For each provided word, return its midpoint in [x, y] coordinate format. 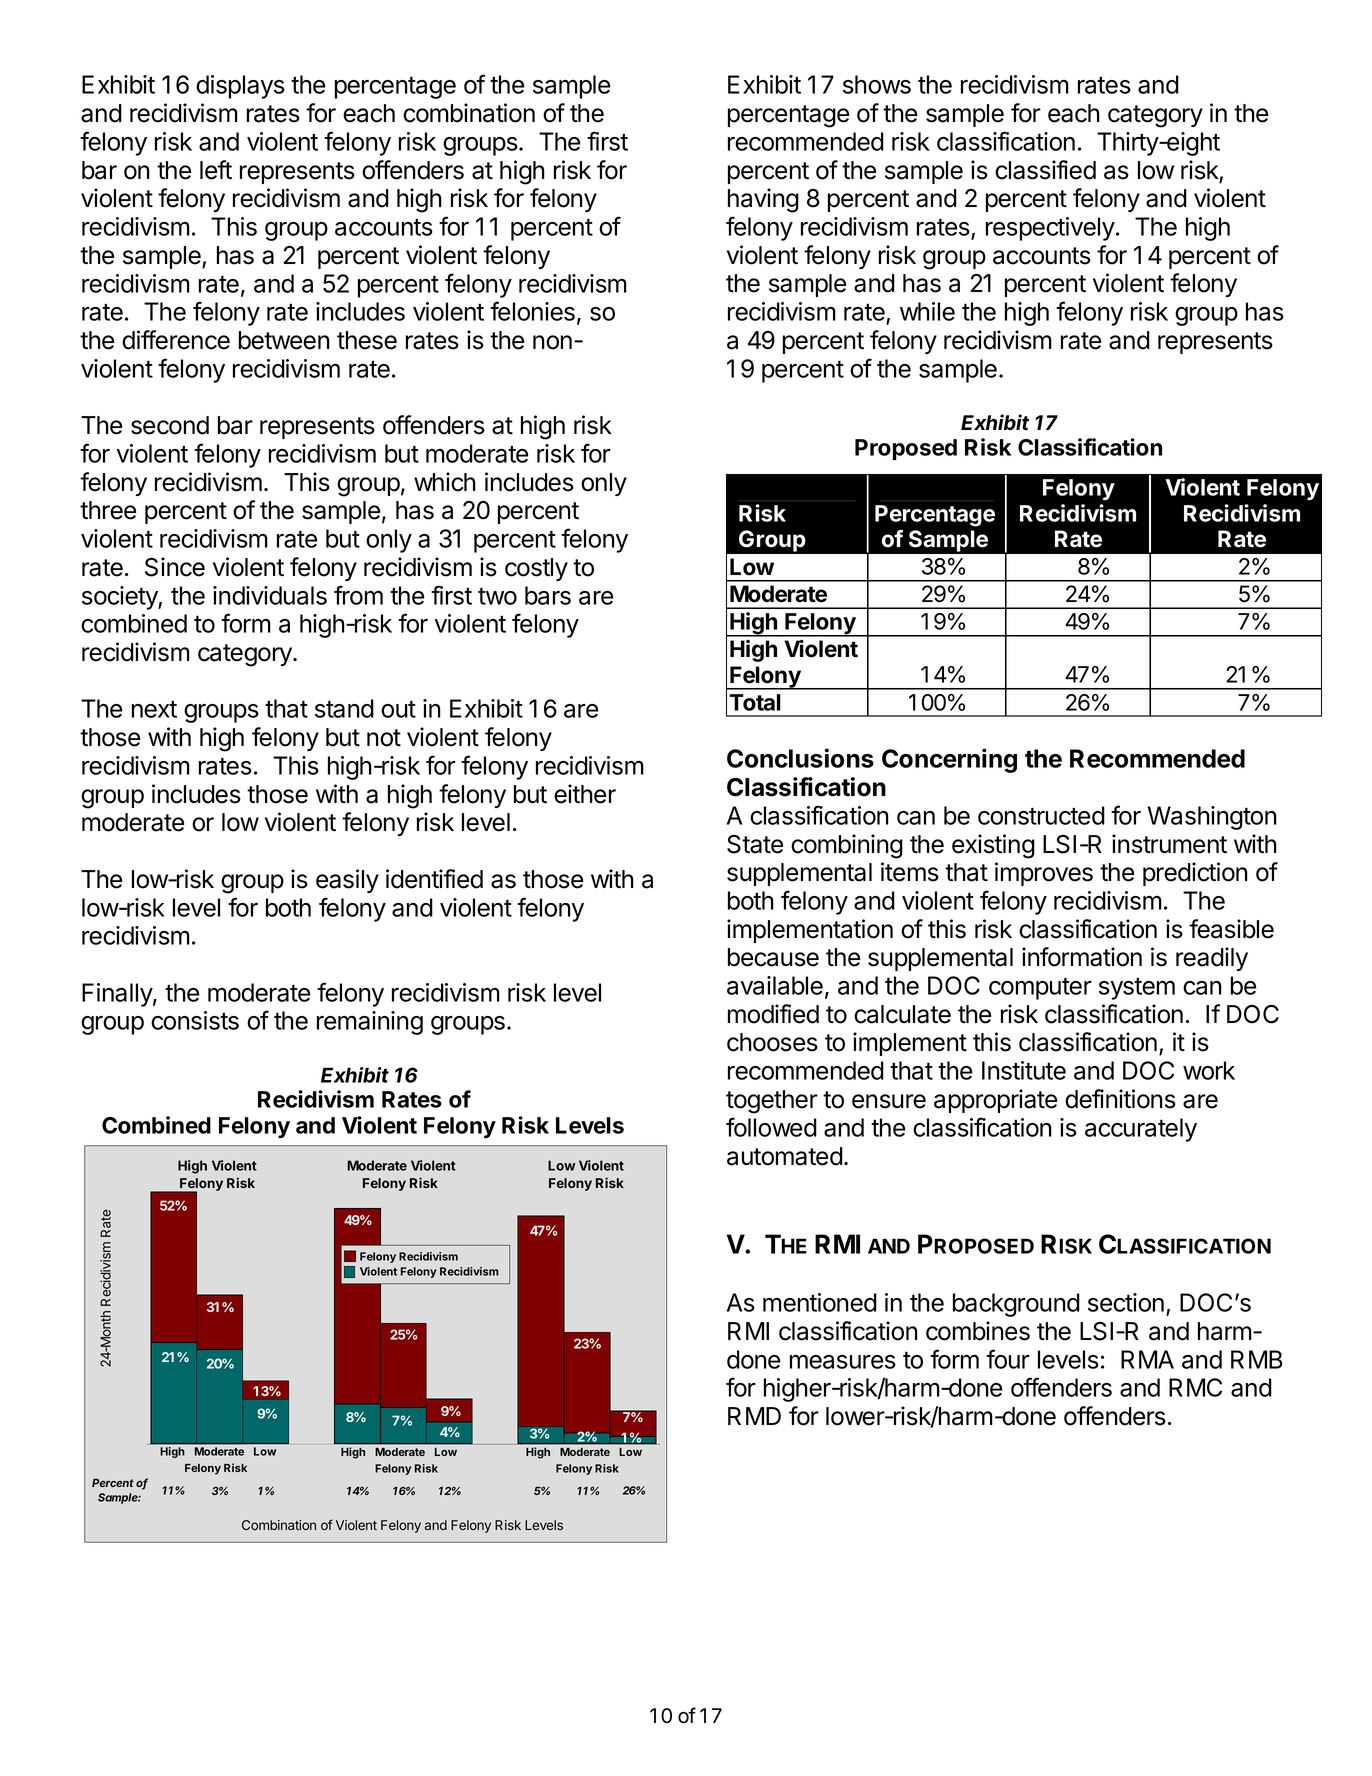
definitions [1120, 1099]
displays [240, 87]
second [170, 425]
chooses [772, 1042]
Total [755, 702]
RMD [754, 1416]
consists [195, 1020]
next [154, 709]
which [445, 482]
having [763, 200]
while [927, 311]
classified [1045, 170]
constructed [1041, 815]
